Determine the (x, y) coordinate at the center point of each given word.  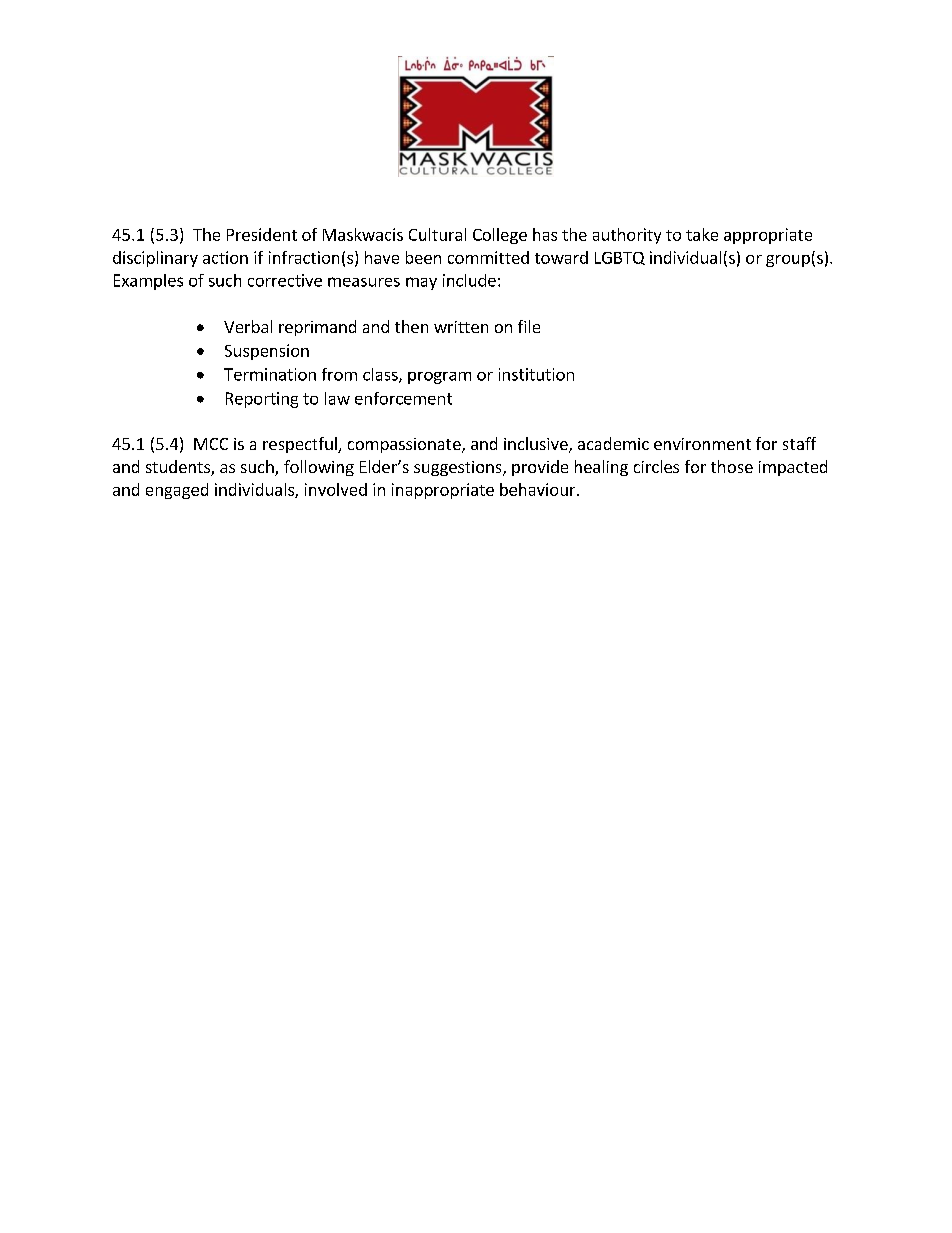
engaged (177, 491)
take (702, 234)
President (262, 234)
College (500, 236)
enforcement (403, 398)
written (461, 327)
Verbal (248, 326)
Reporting (262, 400)
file (529, 326)
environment (702, 444)
